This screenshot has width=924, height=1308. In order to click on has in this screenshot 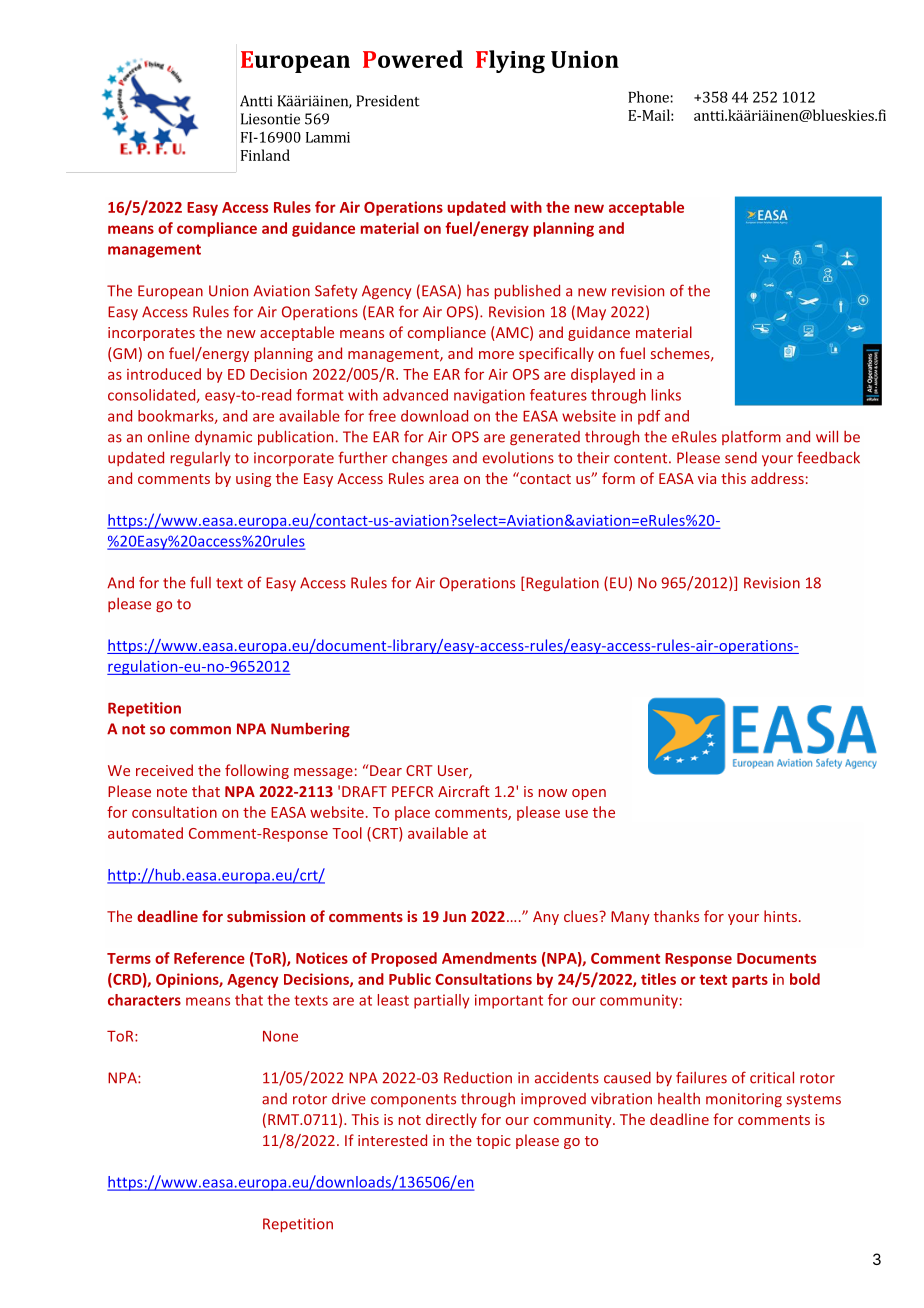, I will do `click(478, 291)`.
